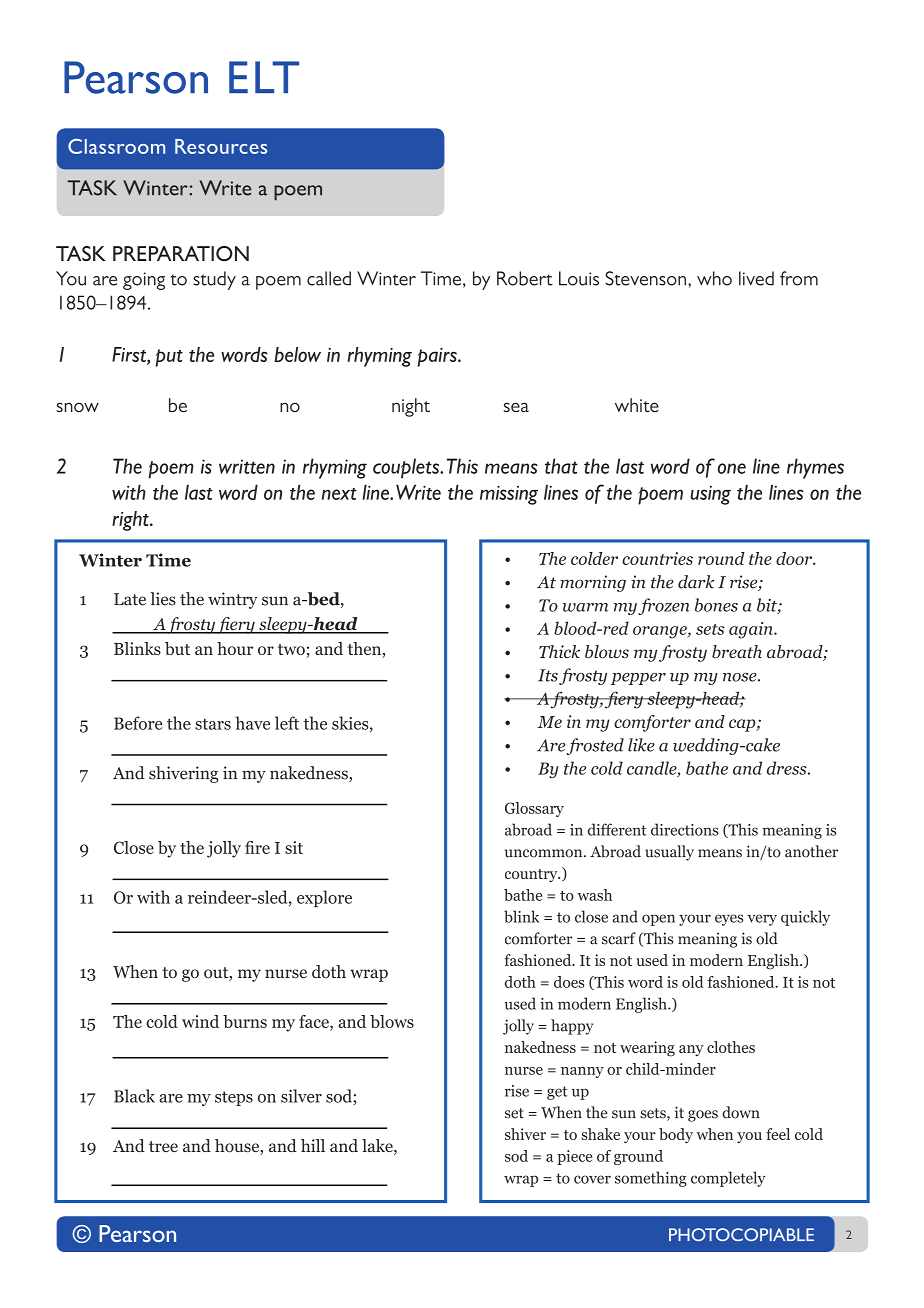  I want to click on ELT, so click(264, 77).
